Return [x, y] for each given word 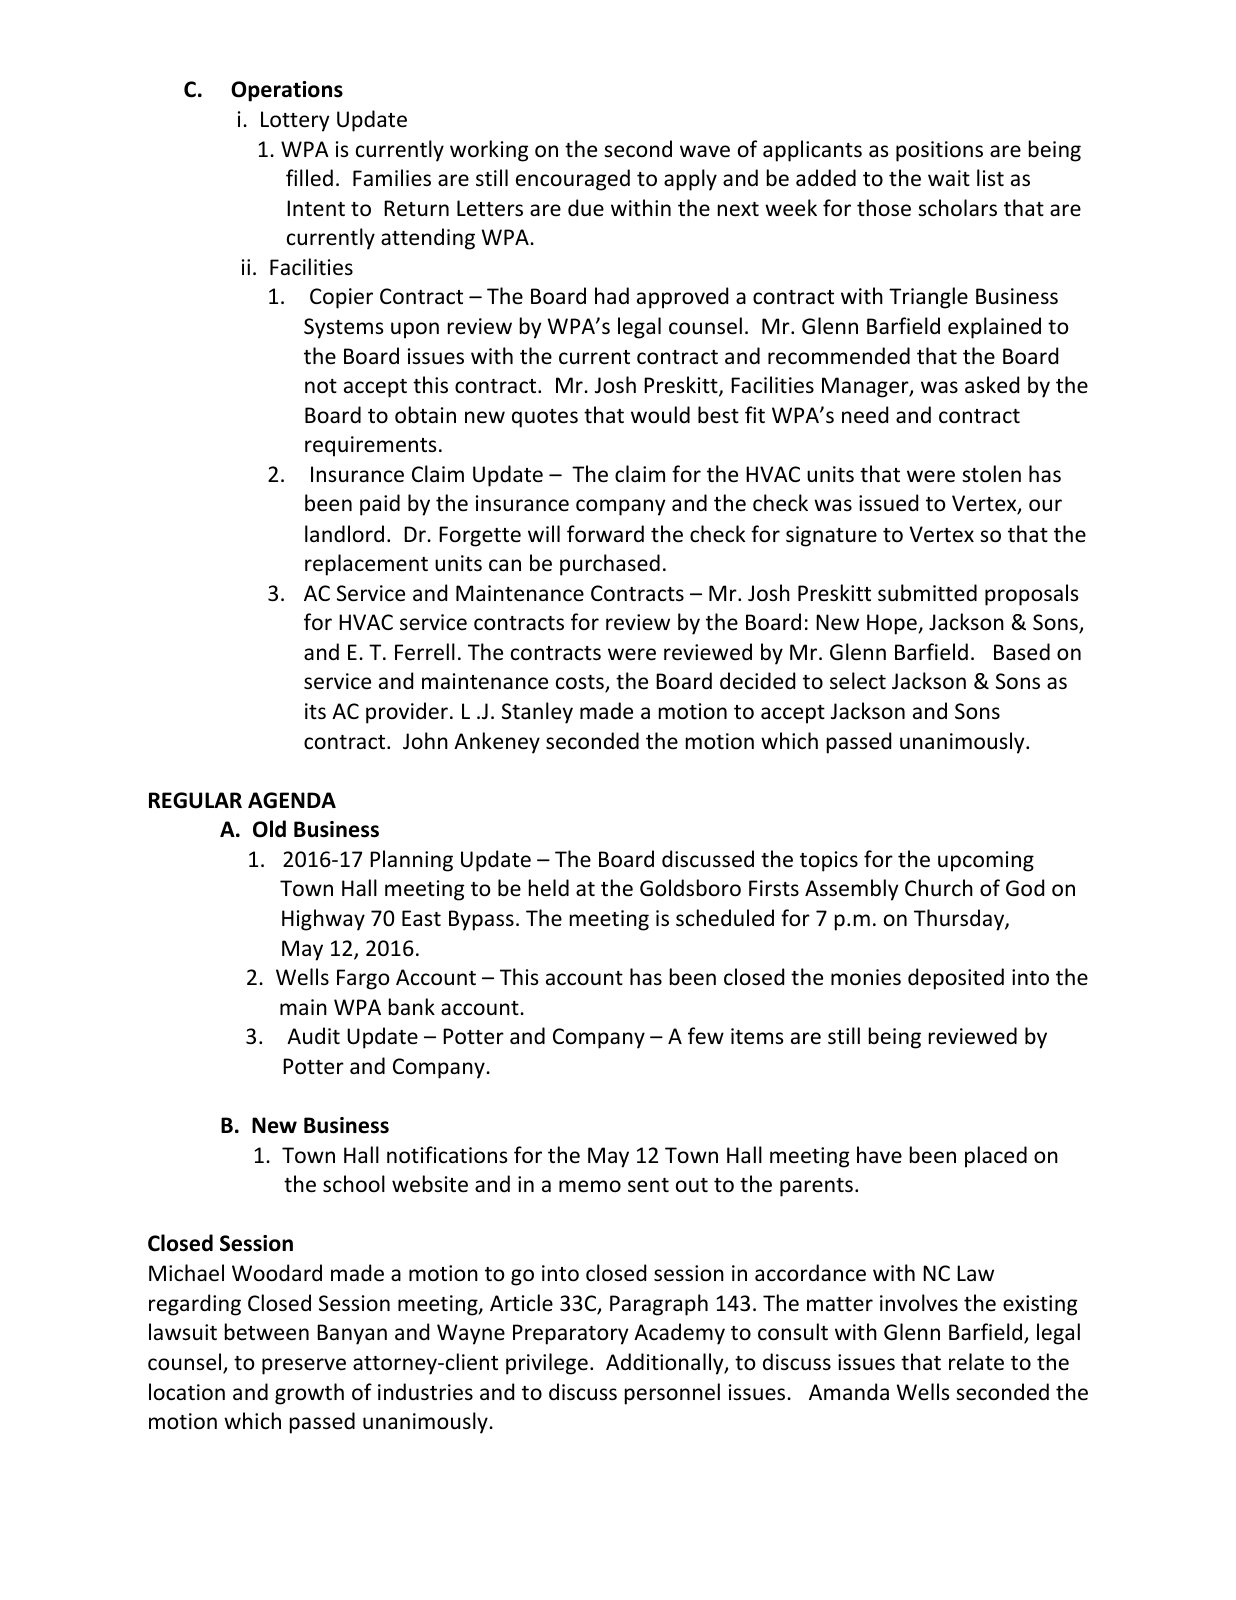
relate [976, 1362]
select [858, 681]
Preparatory [571, 1334]
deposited [956, 979]
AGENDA [292, 800]
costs [581, 684]
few [706, 1036]
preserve [304, 1366]
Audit [313, 1035]
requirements [370, 446]
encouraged [573, 180]
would [660, 415]
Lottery [295, 121]
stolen [991, 474]
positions [939, 151]
